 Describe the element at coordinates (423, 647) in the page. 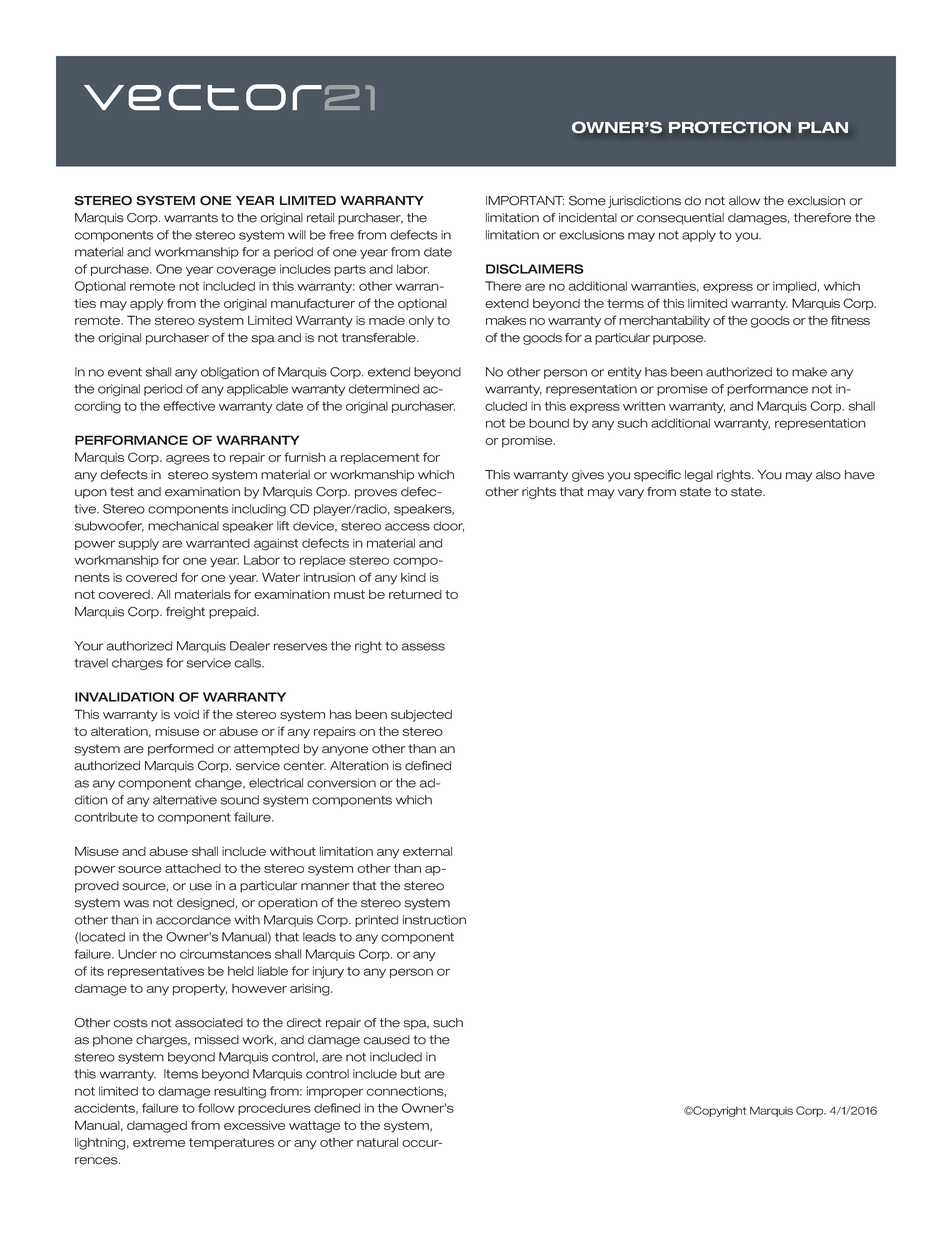

I see `assess` at that location.
